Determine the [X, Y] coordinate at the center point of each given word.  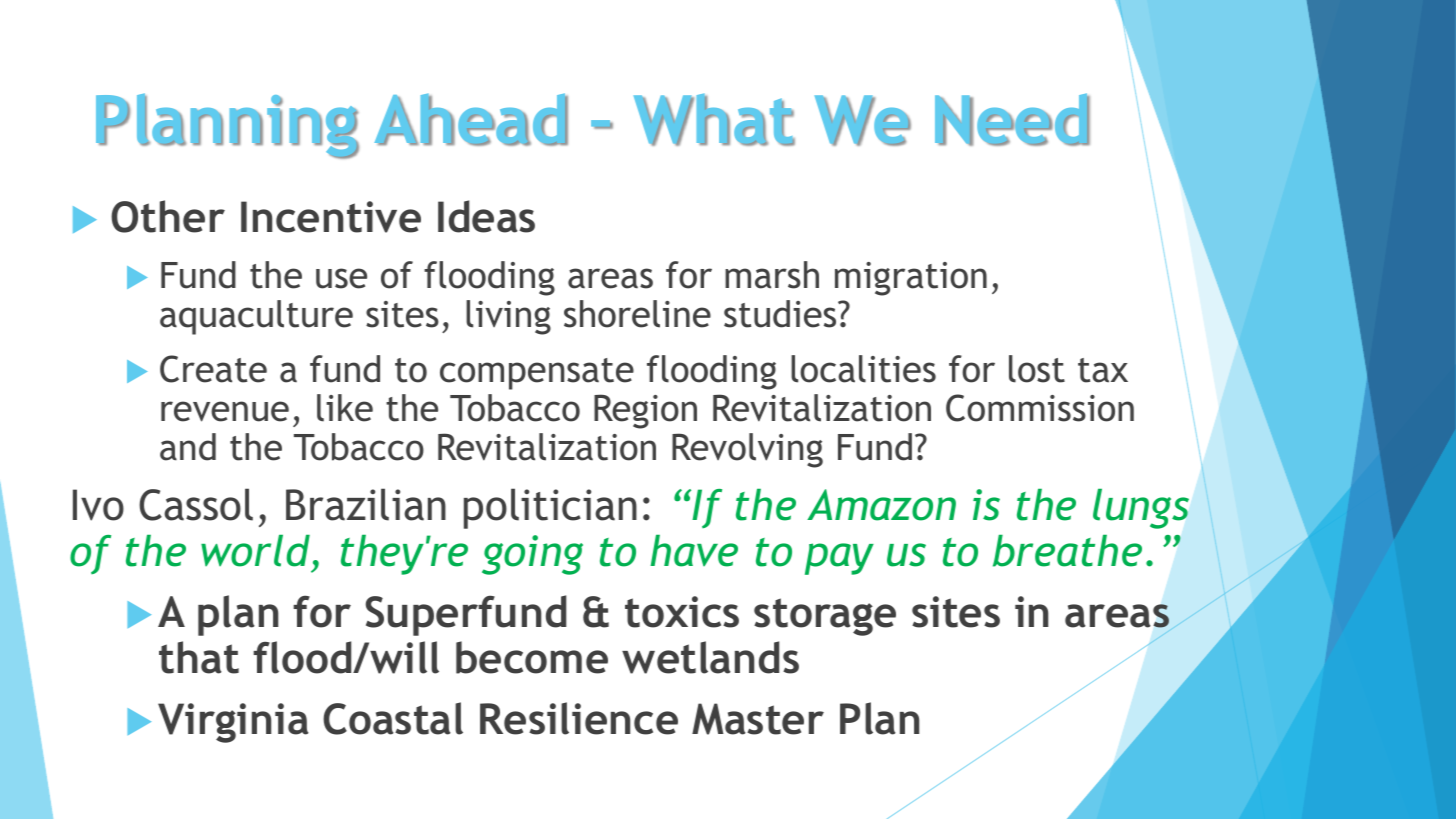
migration [911, 279]
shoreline [637, 314]
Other [168, 216]
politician [550, 508]
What [714, 120]
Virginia [233, 723]
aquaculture [256, 317]
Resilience [579, 718]
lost [1037, 369]
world [255, 551]
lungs [1141, 509]
